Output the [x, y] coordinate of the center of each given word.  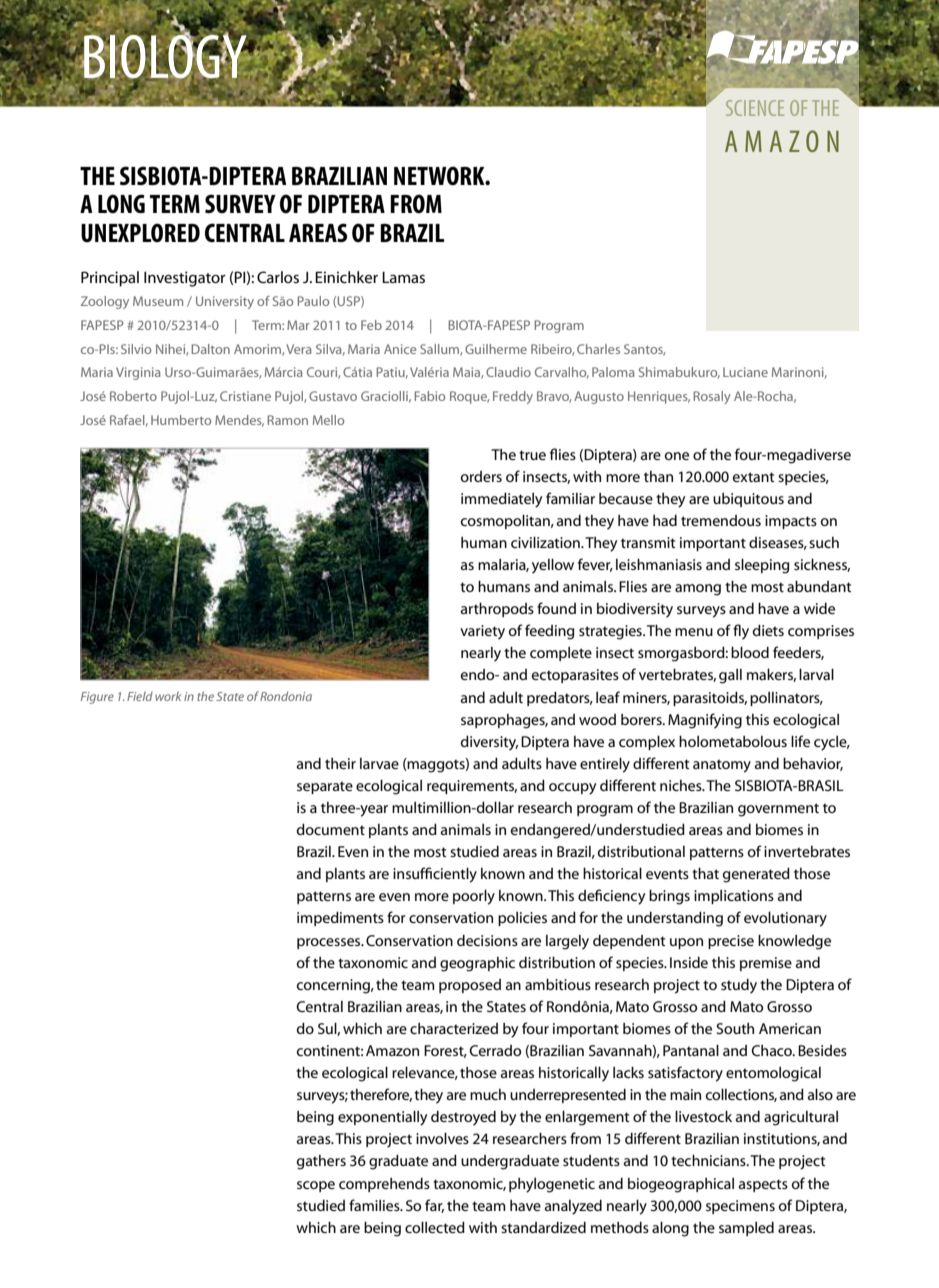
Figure [97, 698]
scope [316, 1186]
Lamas [403, 277]
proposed [470, 986]
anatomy [722, 766]
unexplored [140, 233]
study [739, 986]
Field [140, 696]
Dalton [210, 349]
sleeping [762, 566]
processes [330, 943]
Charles [598, 349]
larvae [379, 763]
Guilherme [496, 349]
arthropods [497, 609]
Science [755, 108]
